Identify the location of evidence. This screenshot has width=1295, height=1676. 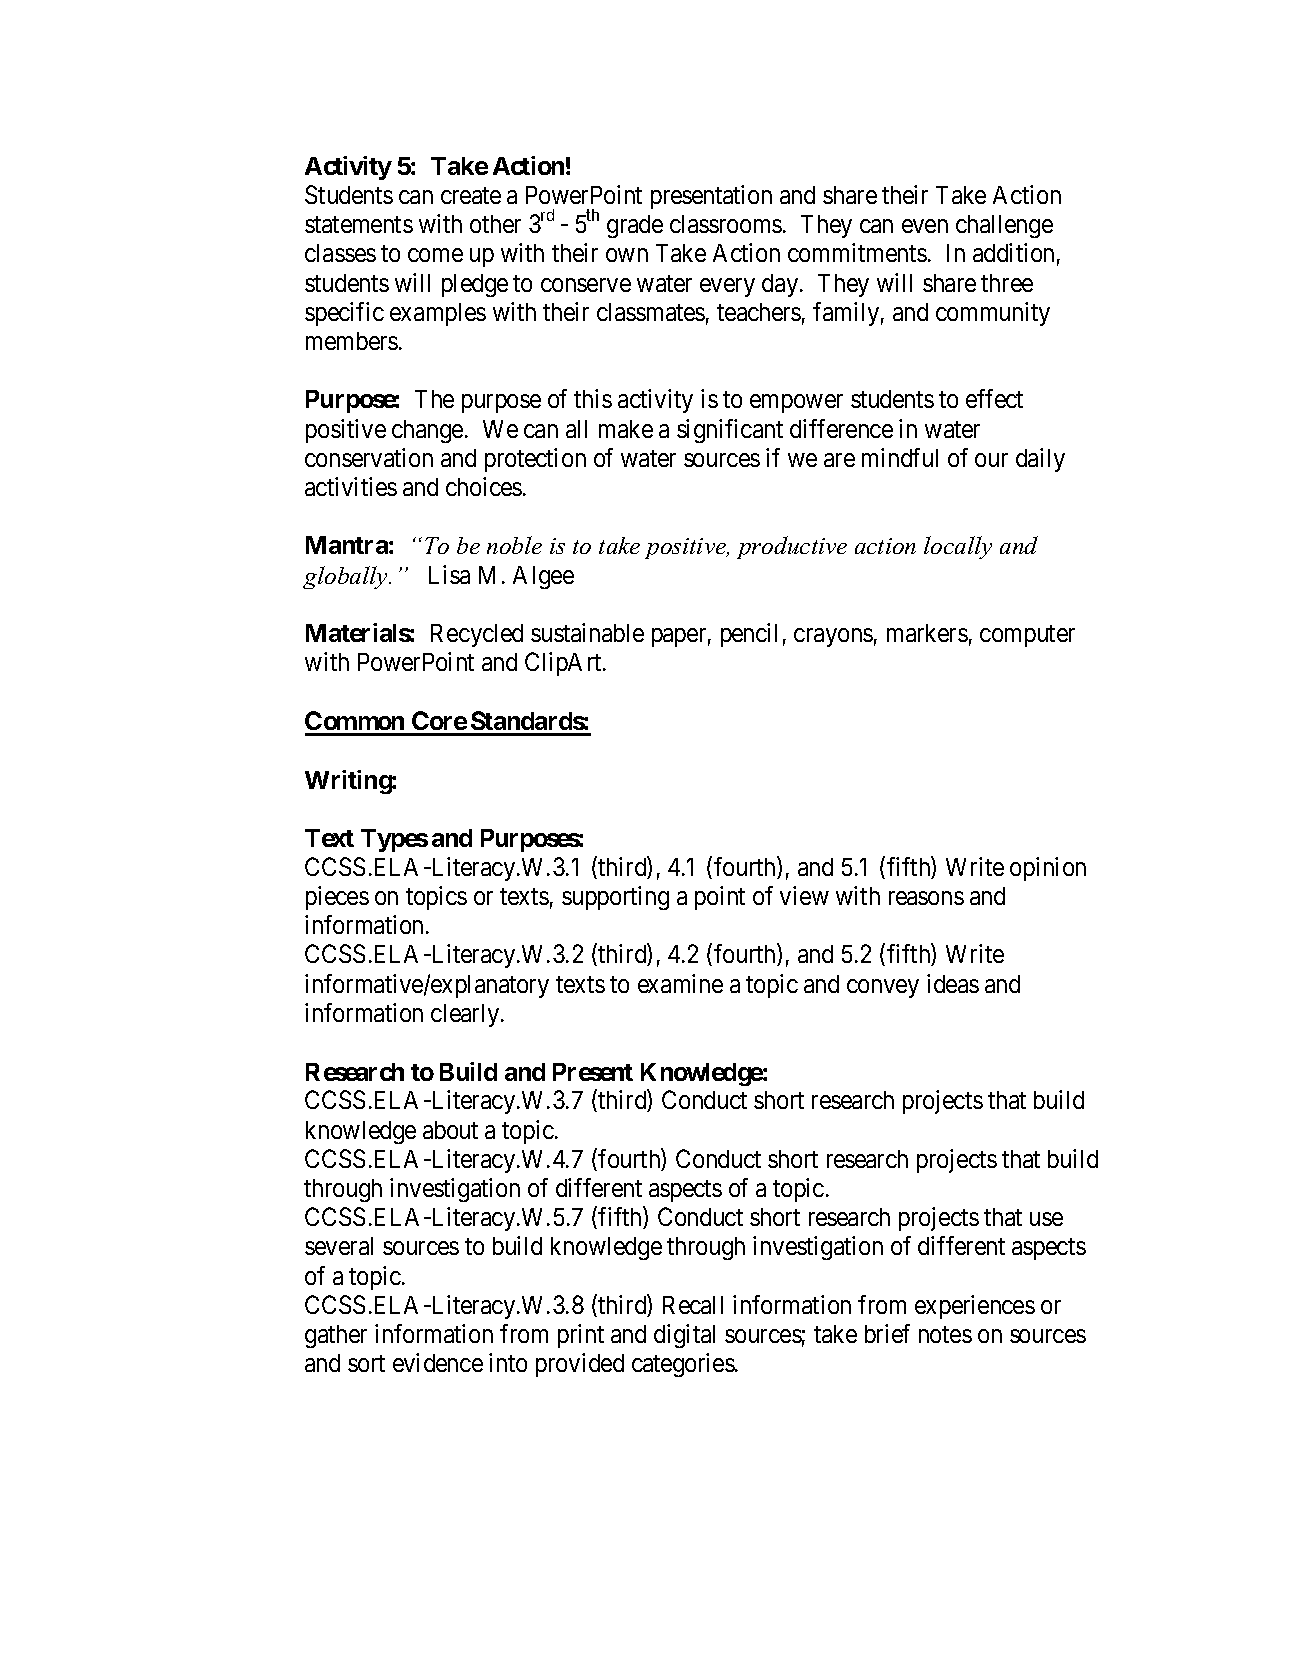
(438, 1362).
